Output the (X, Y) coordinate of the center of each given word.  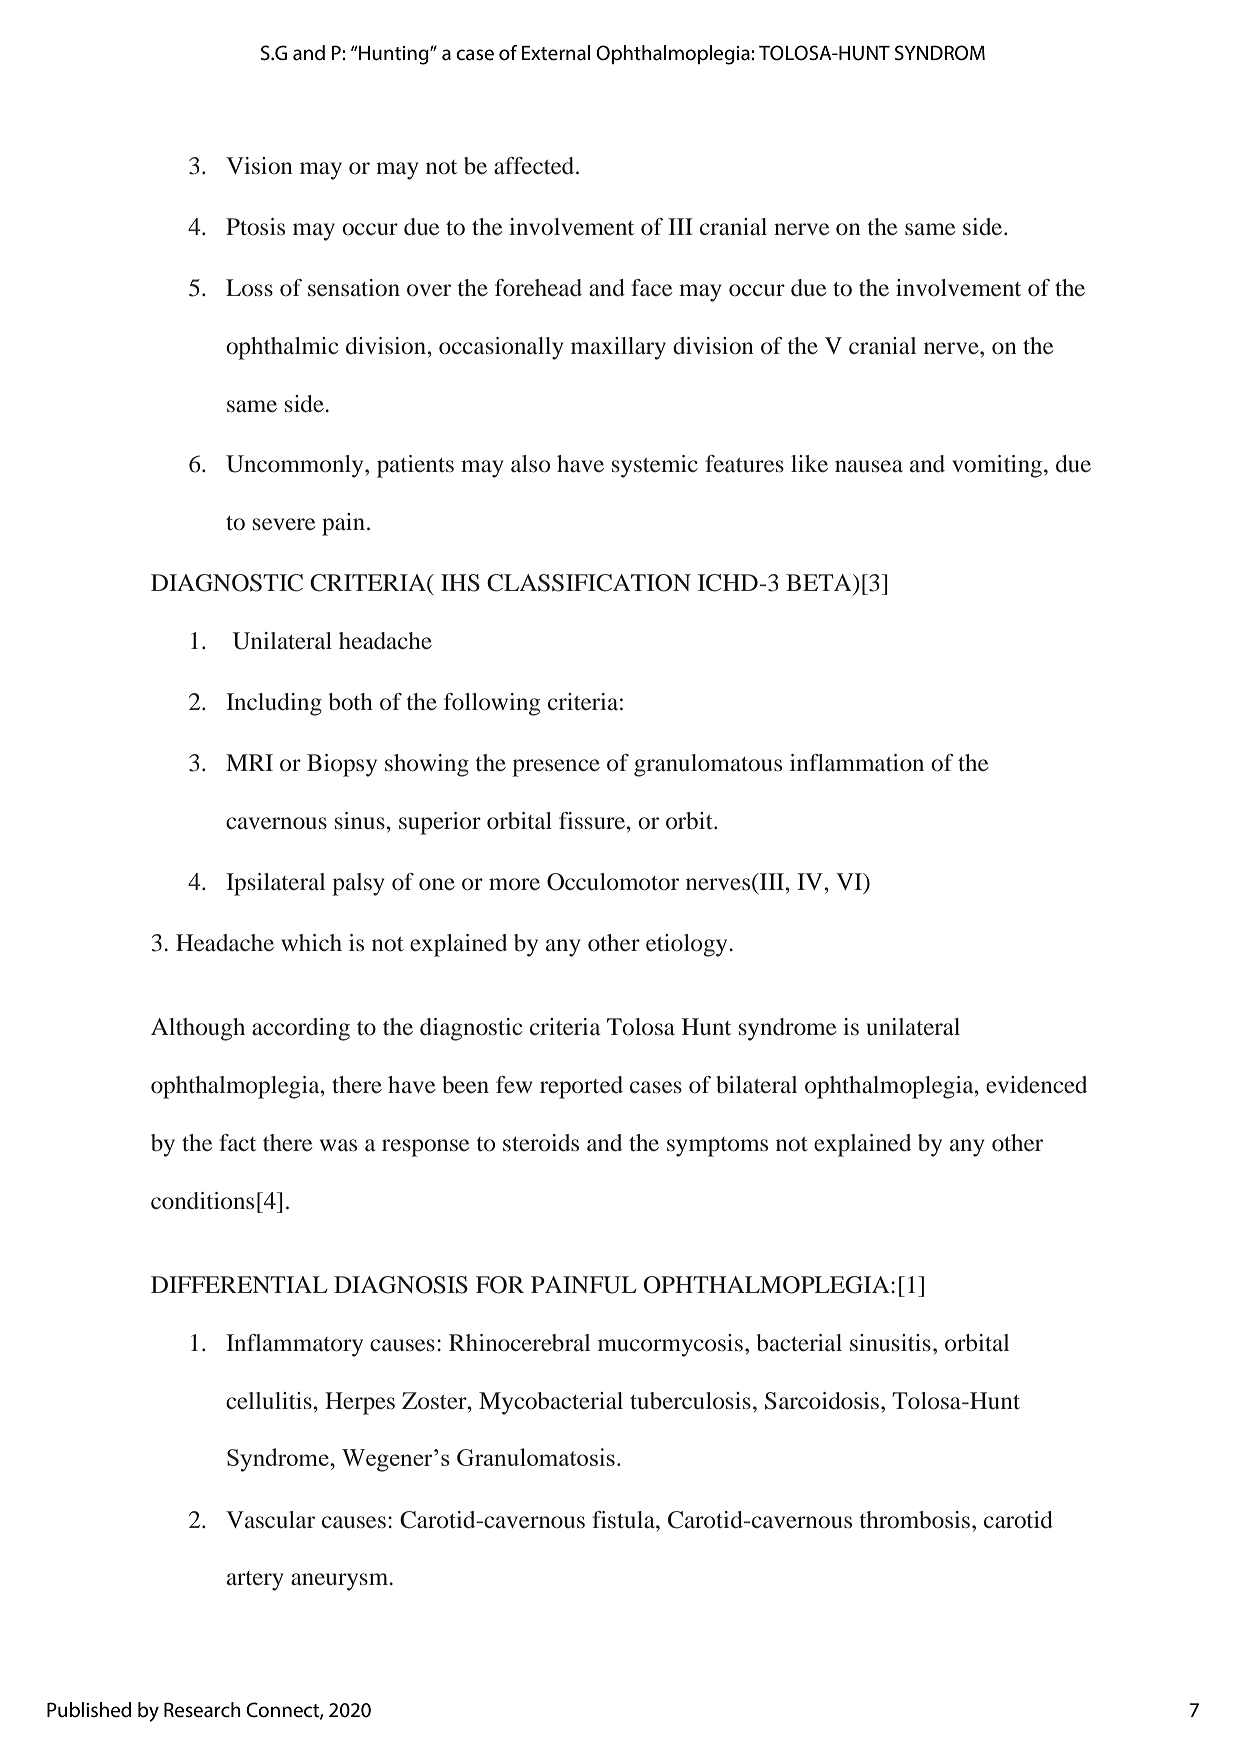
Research (202, 1710)
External (556, 53)
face (651, 287)
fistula (624, 1520)
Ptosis (255, 226)
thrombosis (915, 1520)
